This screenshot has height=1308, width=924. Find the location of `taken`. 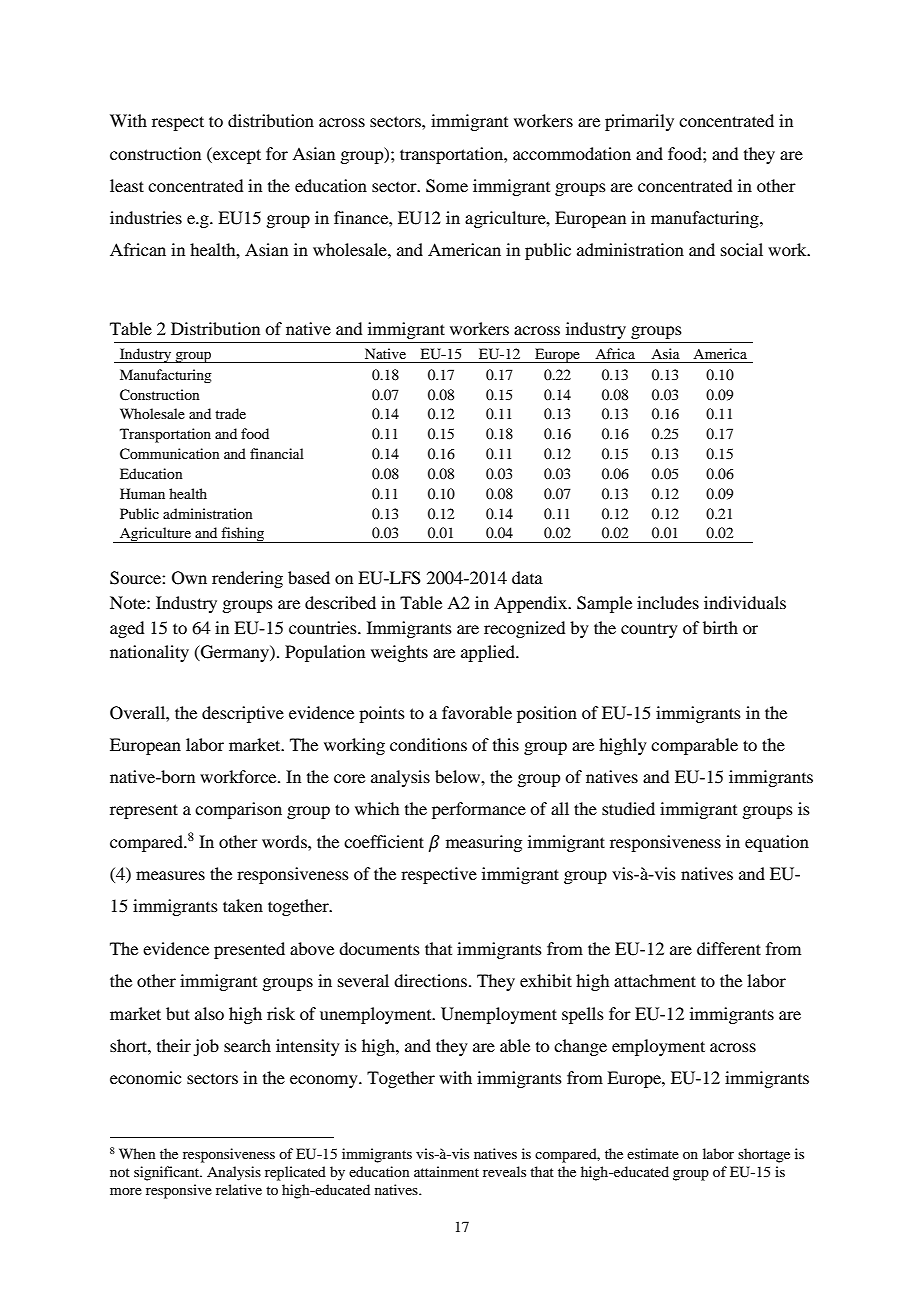

taken is located at coordinates (243, 905).
